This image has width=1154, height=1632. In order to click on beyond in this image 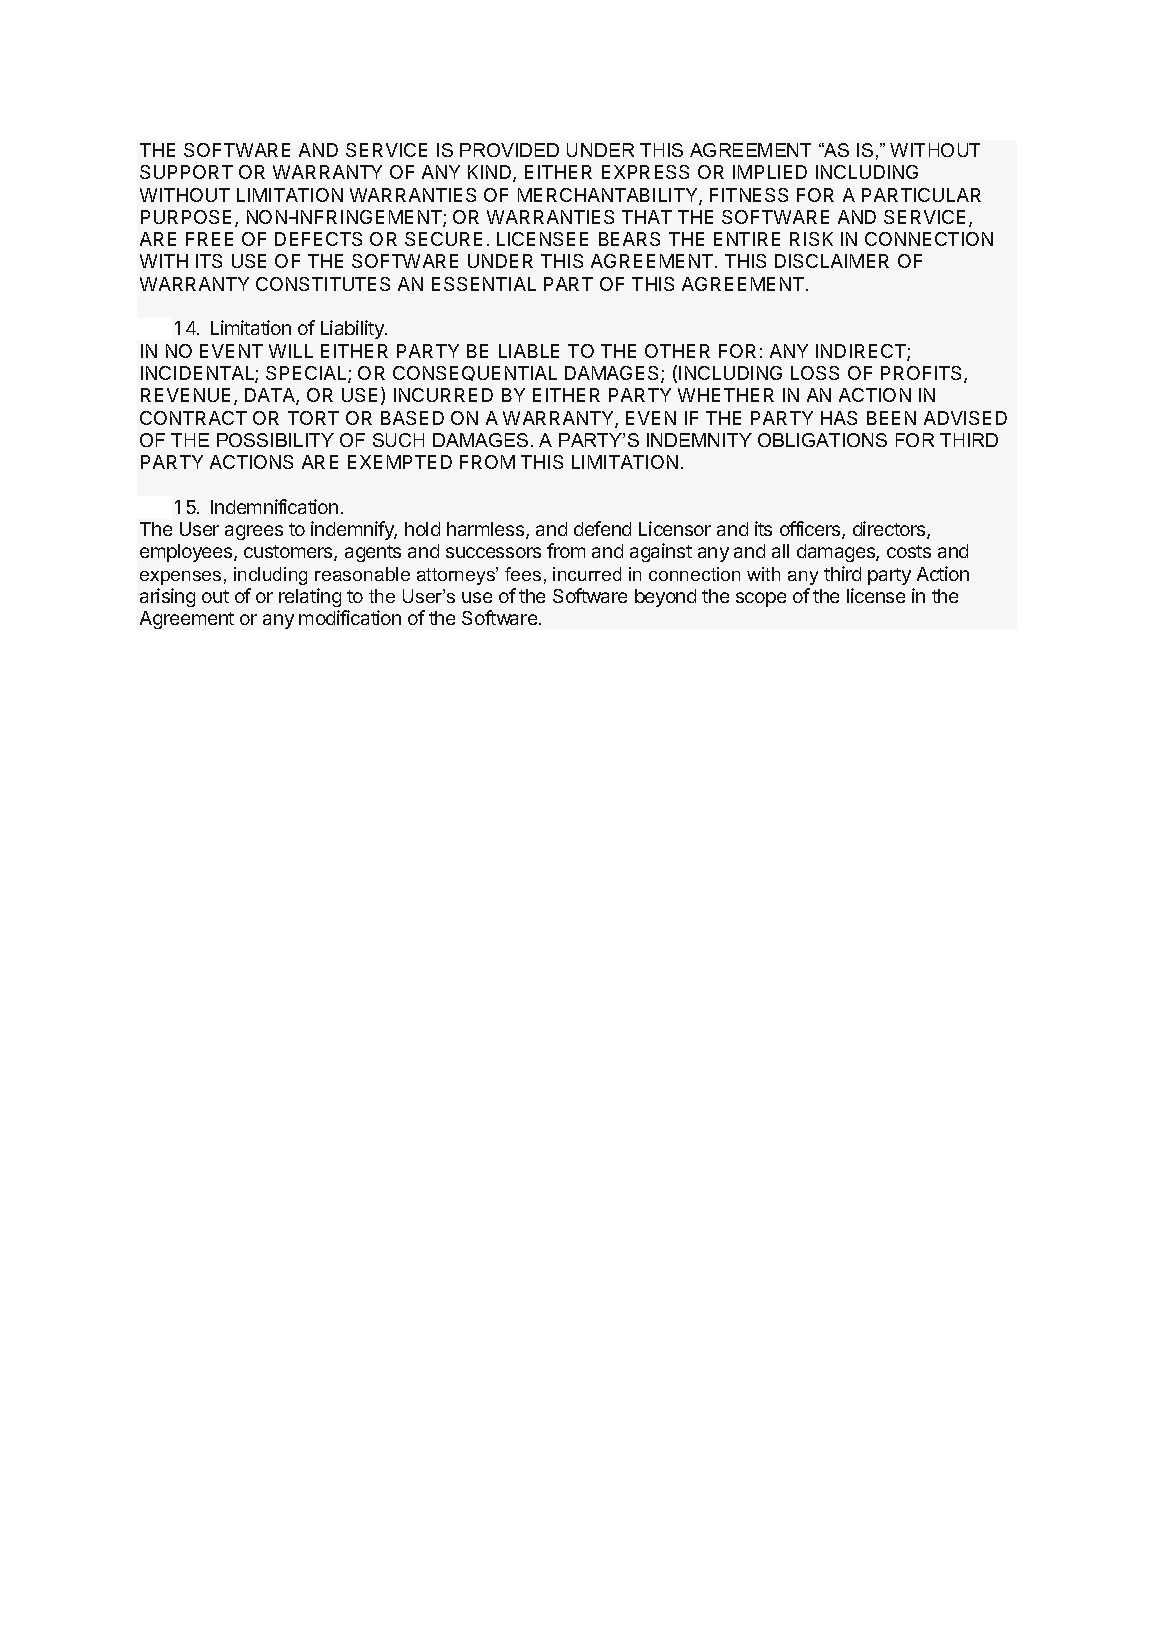, I will do `click(665, 598)`.
